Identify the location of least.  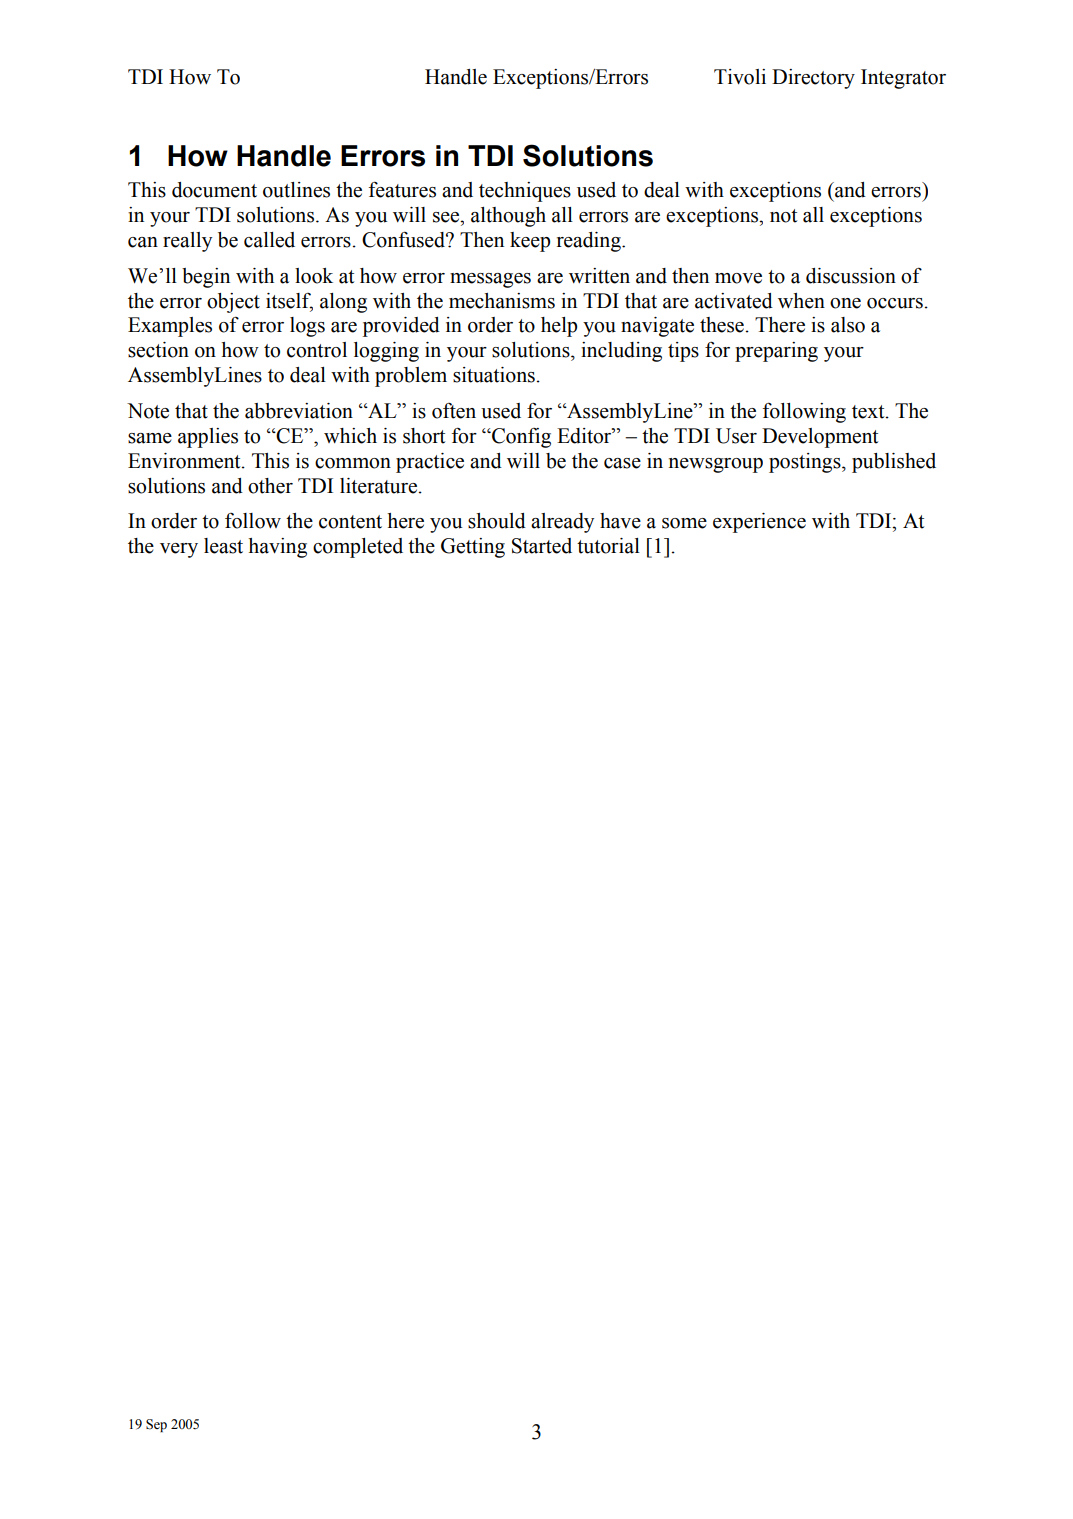
(223, 546).
